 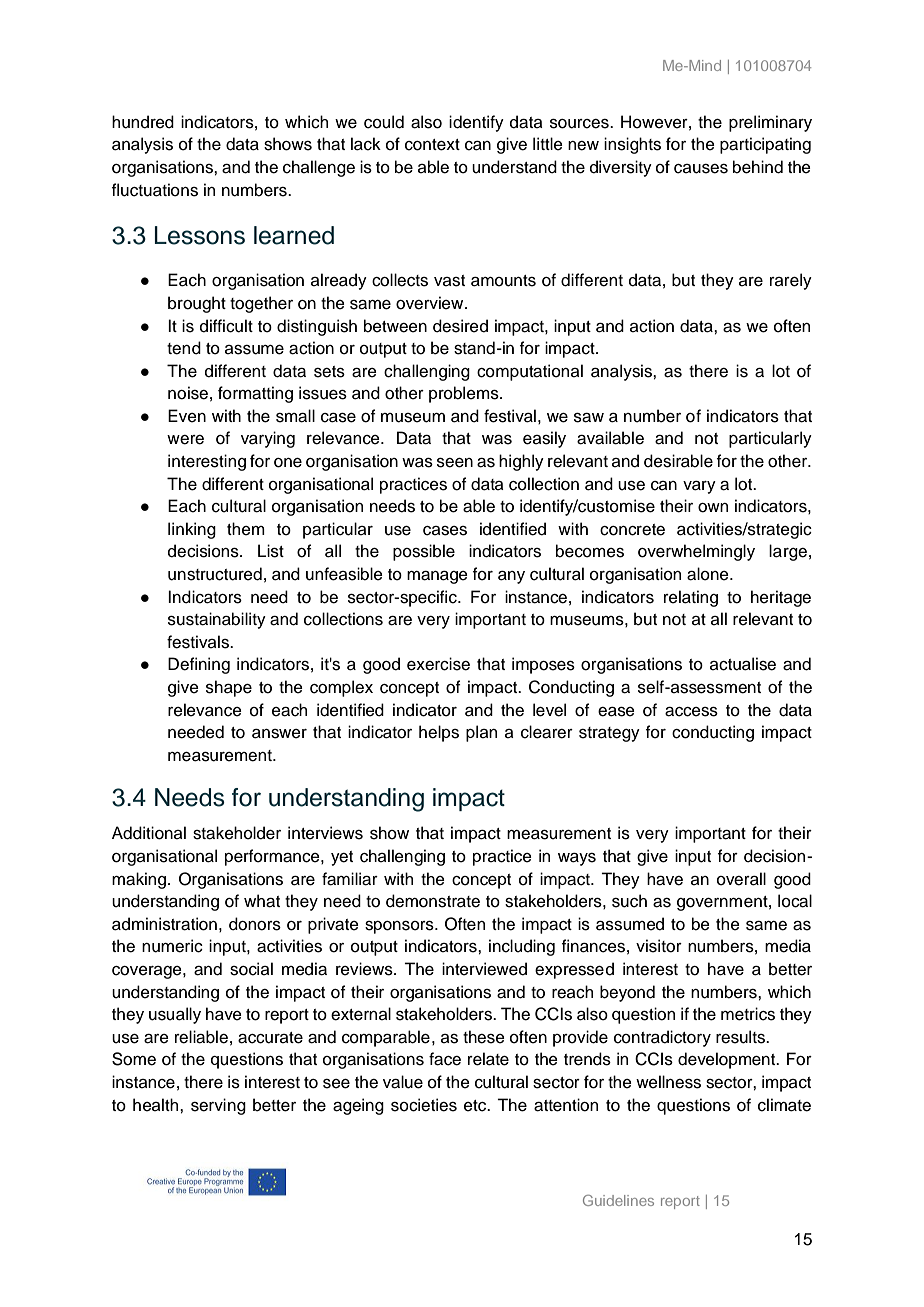 What do you see at coordinates (218, 1106) in the document?
I see `serving` at bounding box center [218, 1106].
